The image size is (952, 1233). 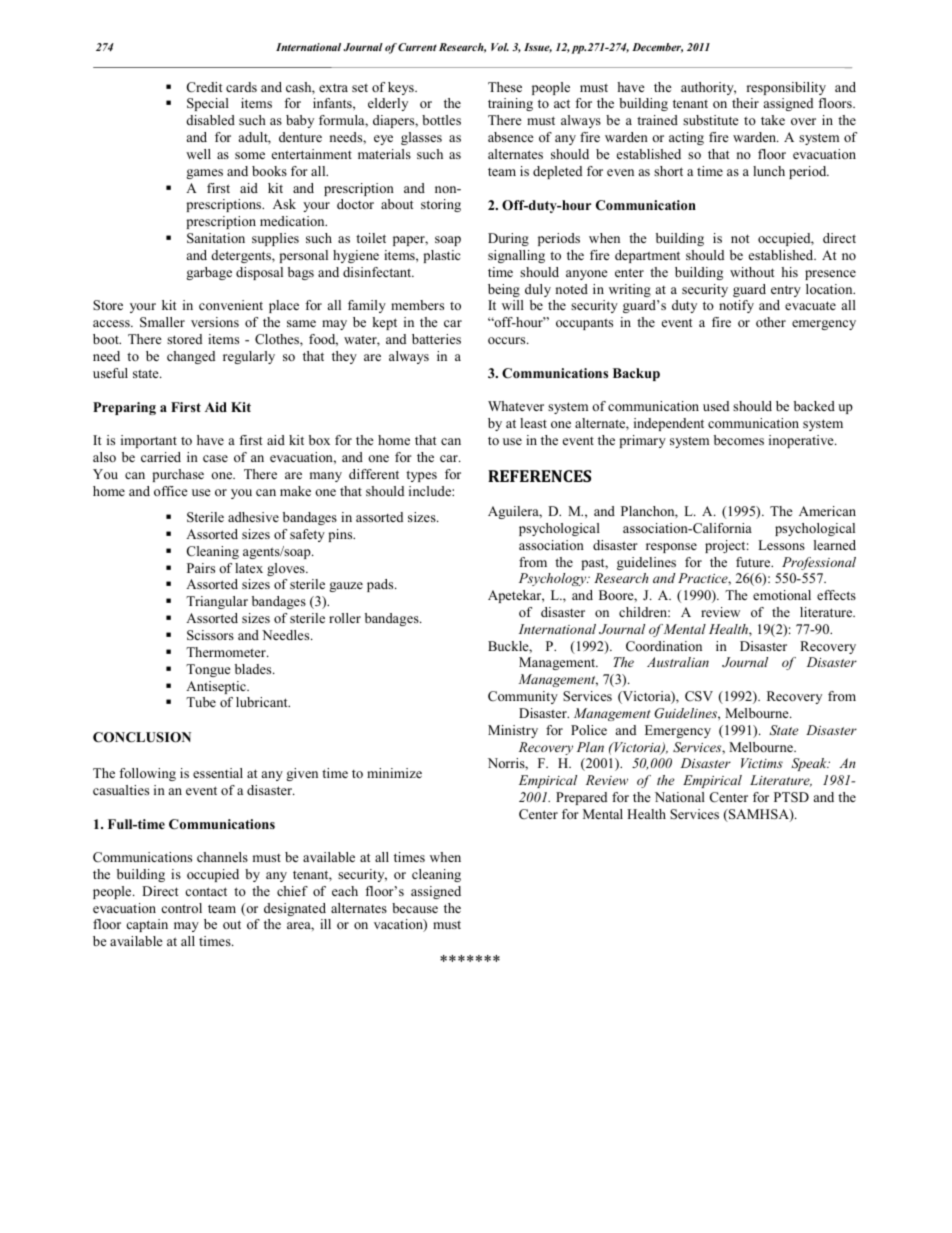 What do you see at coordinates (771, 322) in the image?
I see `other` at bounding box center [771, 322].
